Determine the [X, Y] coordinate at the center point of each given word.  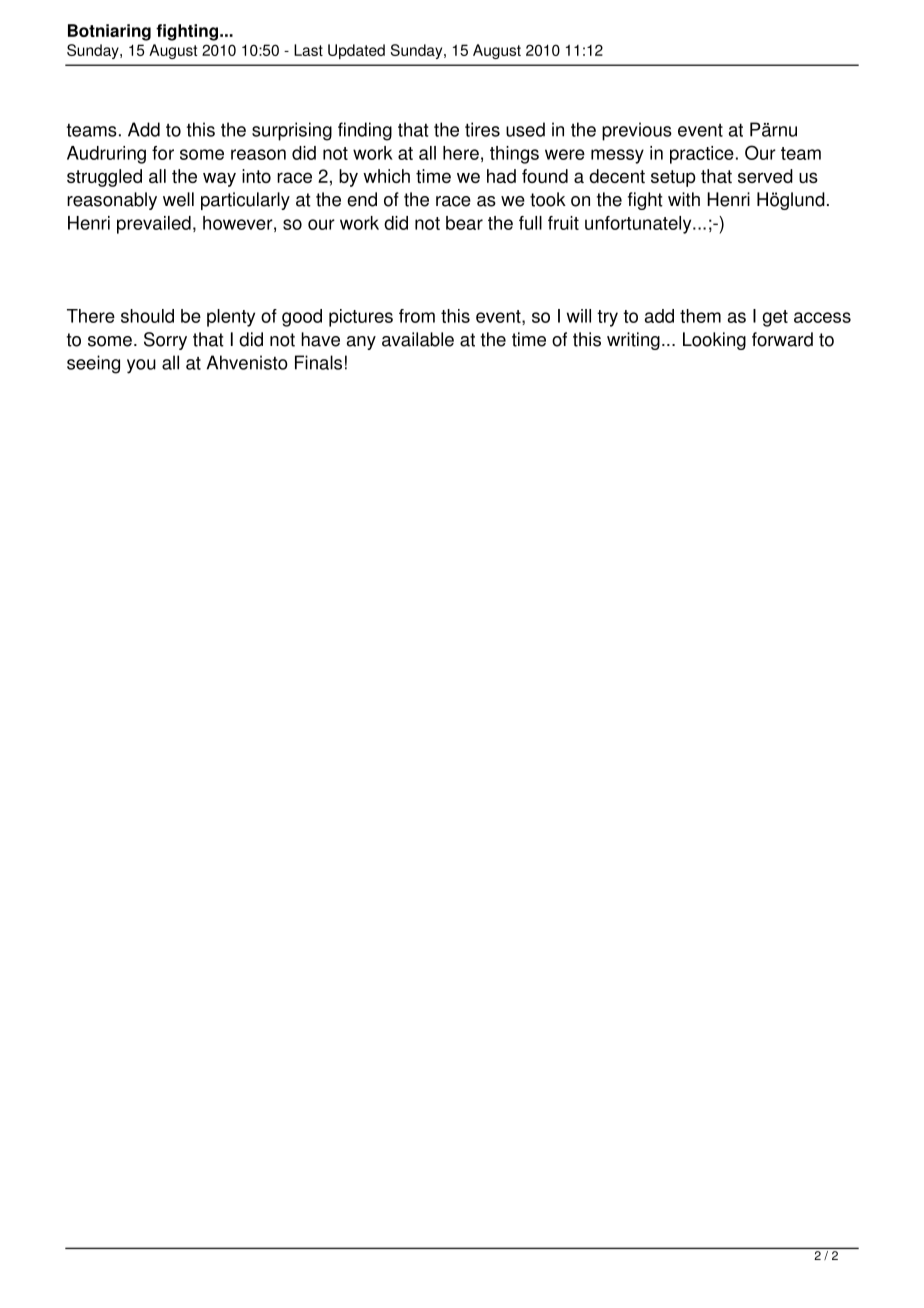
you [141, 366]
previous [637, 131]
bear [464, 223]
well [178, 199]
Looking [714, 341]
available [418, 339]
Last [308, 50]
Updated [356, 51]
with [684, 199]
